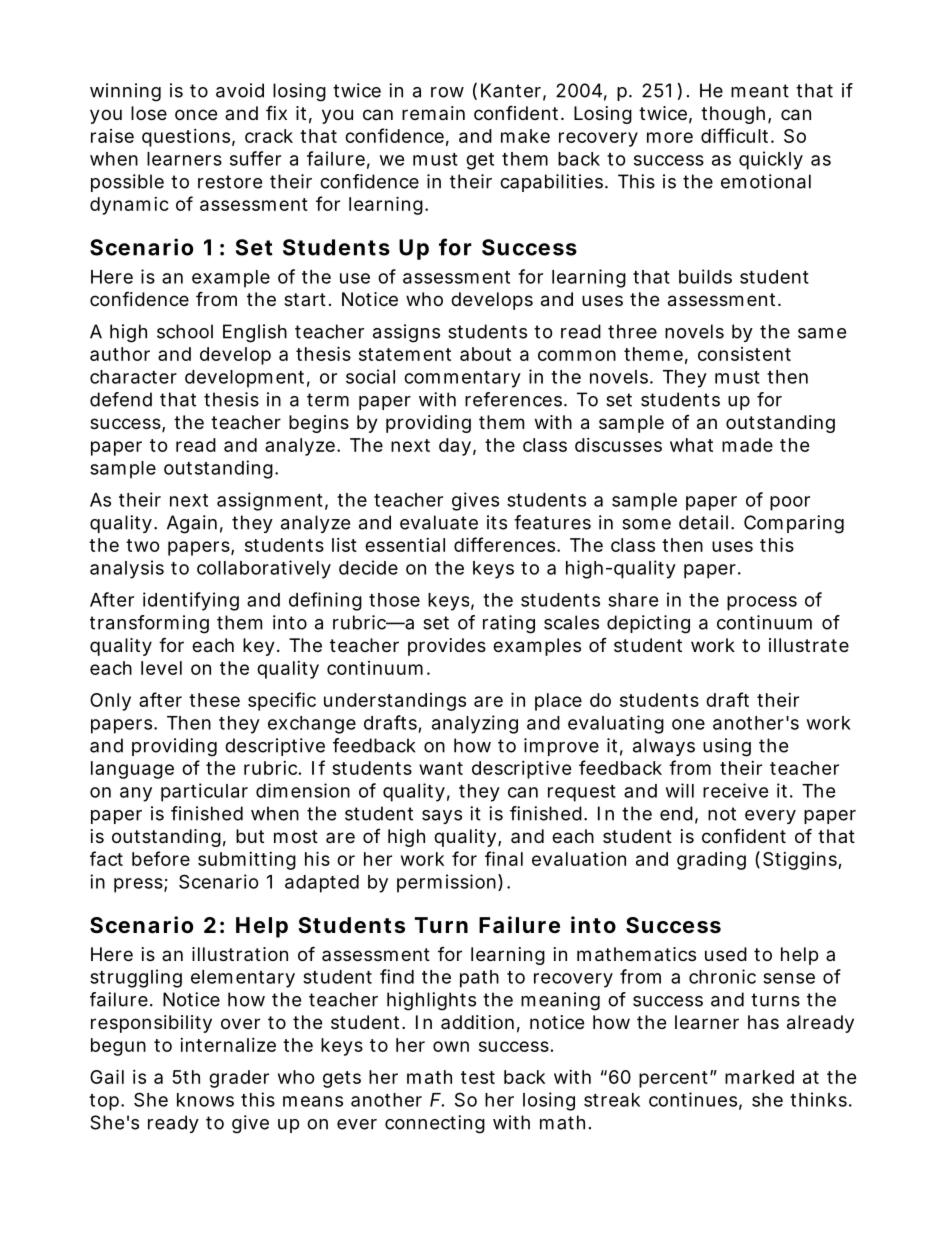 Image resolution: width=952 pixels, height=1233 pixels. Describe the element at coordinates (759, 1077) in the screenshot. I see `marked` at that location.
